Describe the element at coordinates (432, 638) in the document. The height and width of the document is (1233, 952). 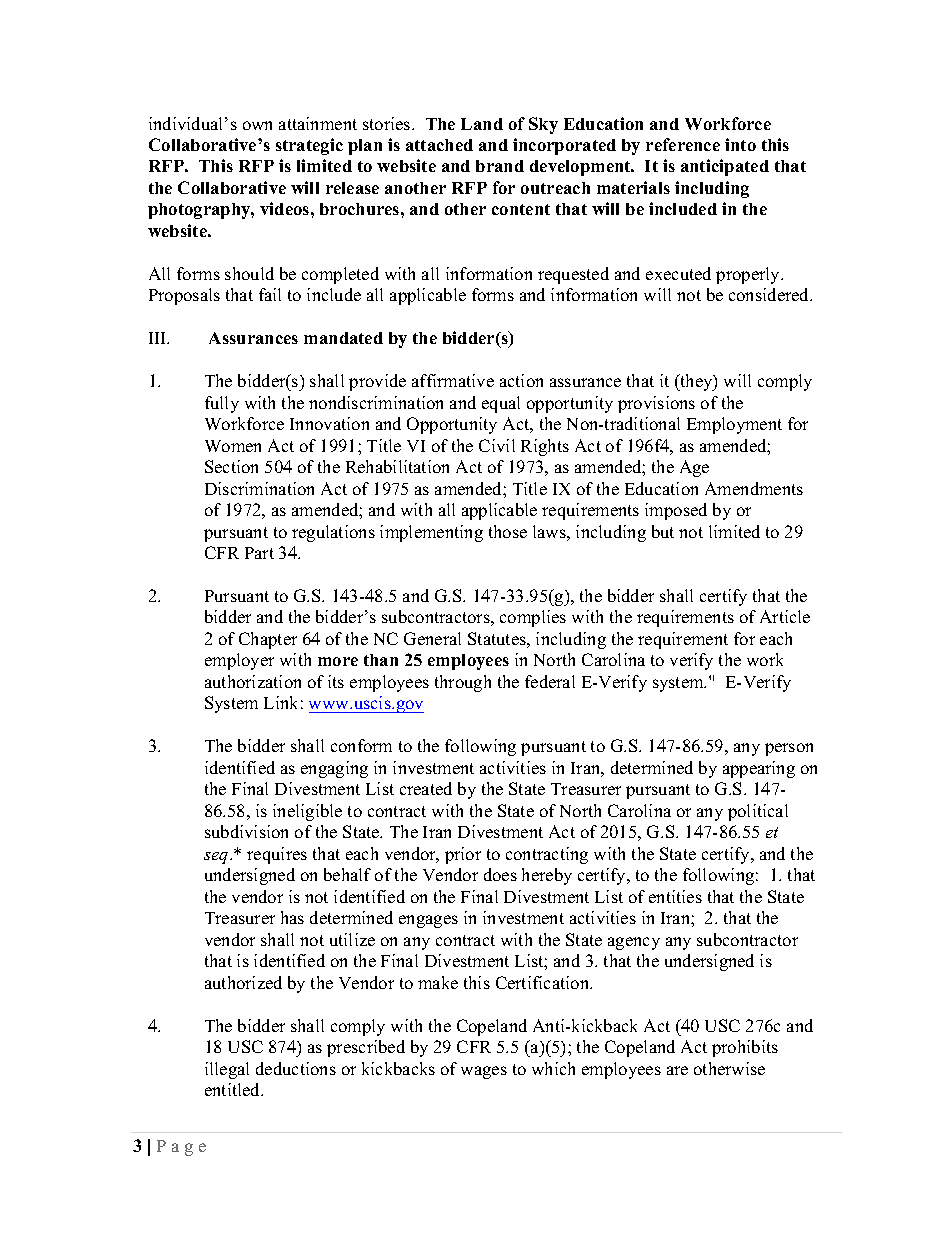
I see `General` at that location.
